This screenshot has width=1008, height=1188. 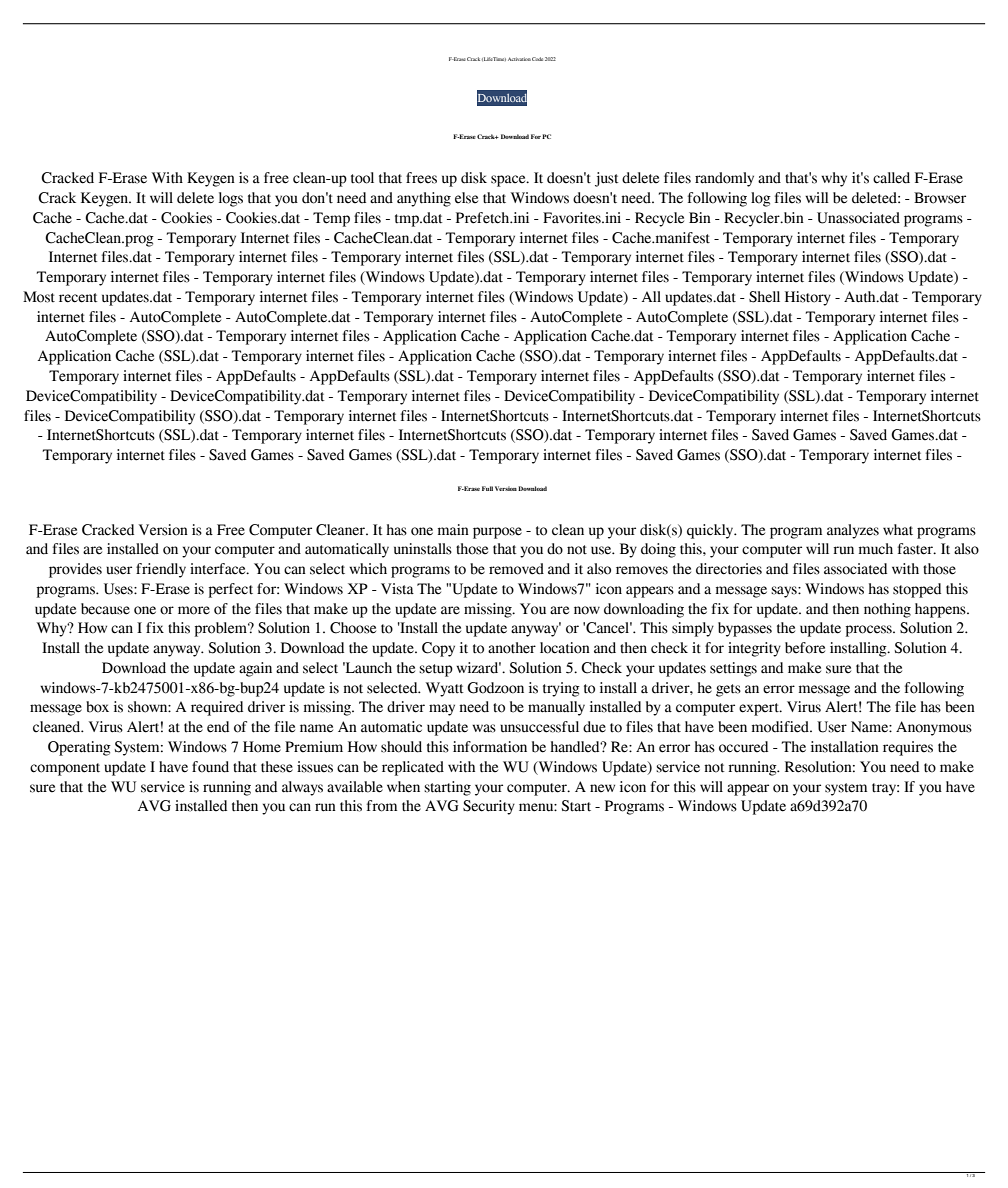 What do you see at coordinates (519, 59) in the screenshot?
I see `Activation` at bounding box center [519, 59].
